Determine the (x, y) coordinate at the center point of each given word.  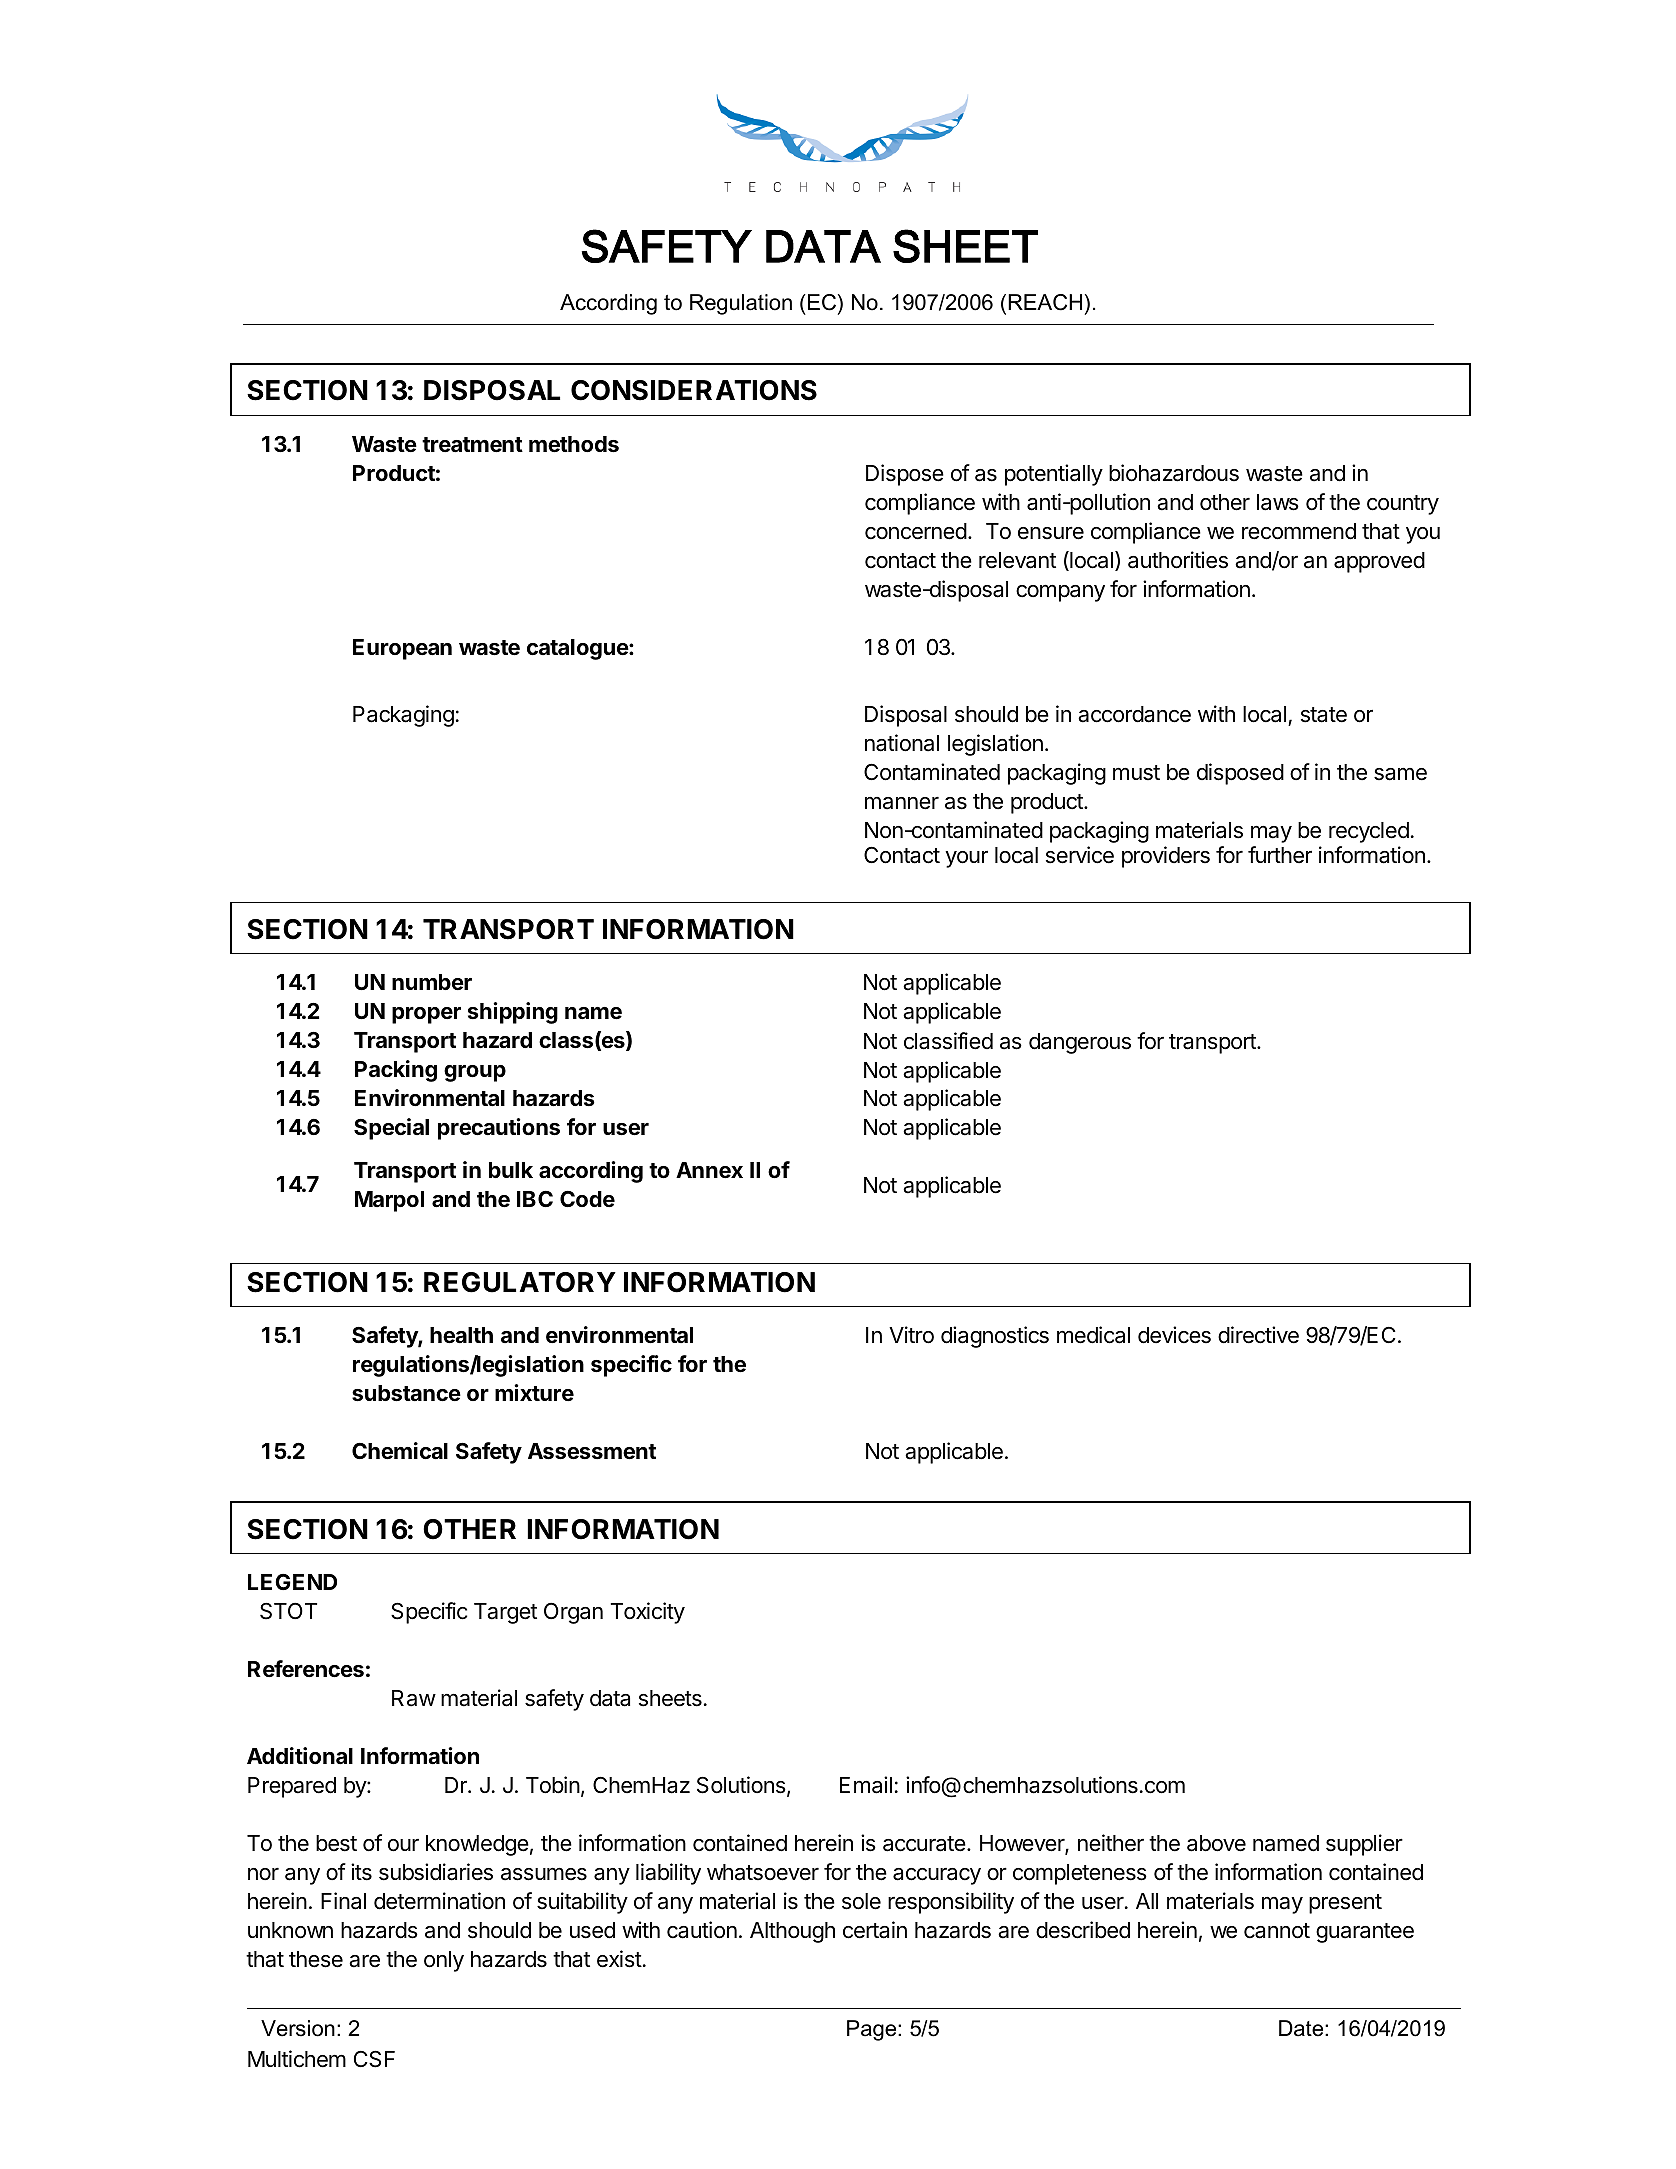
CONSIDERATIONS (694, 390)
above (1216, 1843)
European (402, 649)
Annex (709, 1170)
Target (505, 1613)
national (902, 743)
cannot (1277, 1931)
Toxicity (647, 1613)
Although (792, 1932)
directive (1258, 1335)
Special (391, 1129)
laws (1278, 502)
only (444, 1961)
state (1324, 715)
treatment (472, 445)
